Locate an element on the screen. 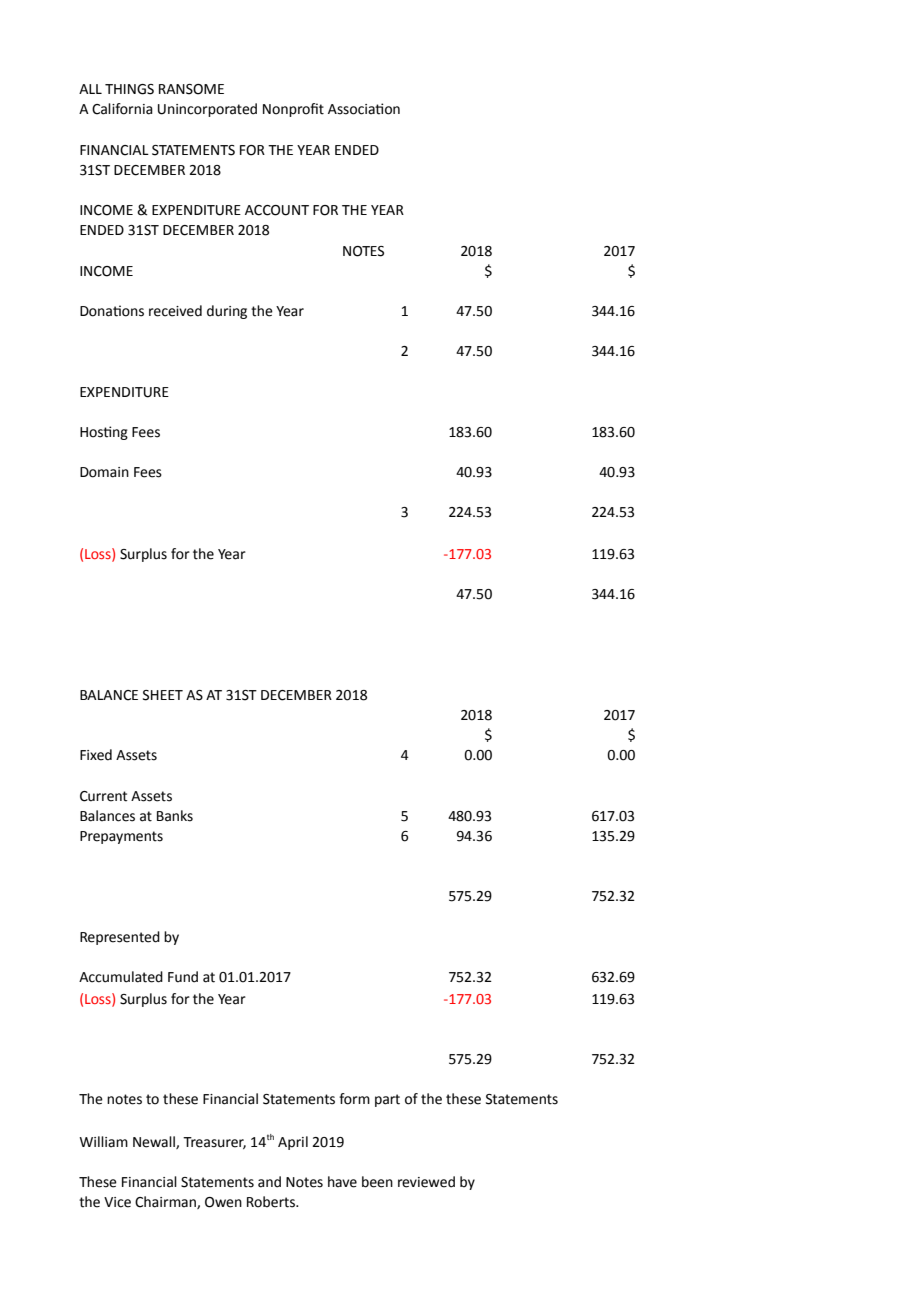 This screenshot has width=924, height=1308. been is located at coordinates (377, 1182).
